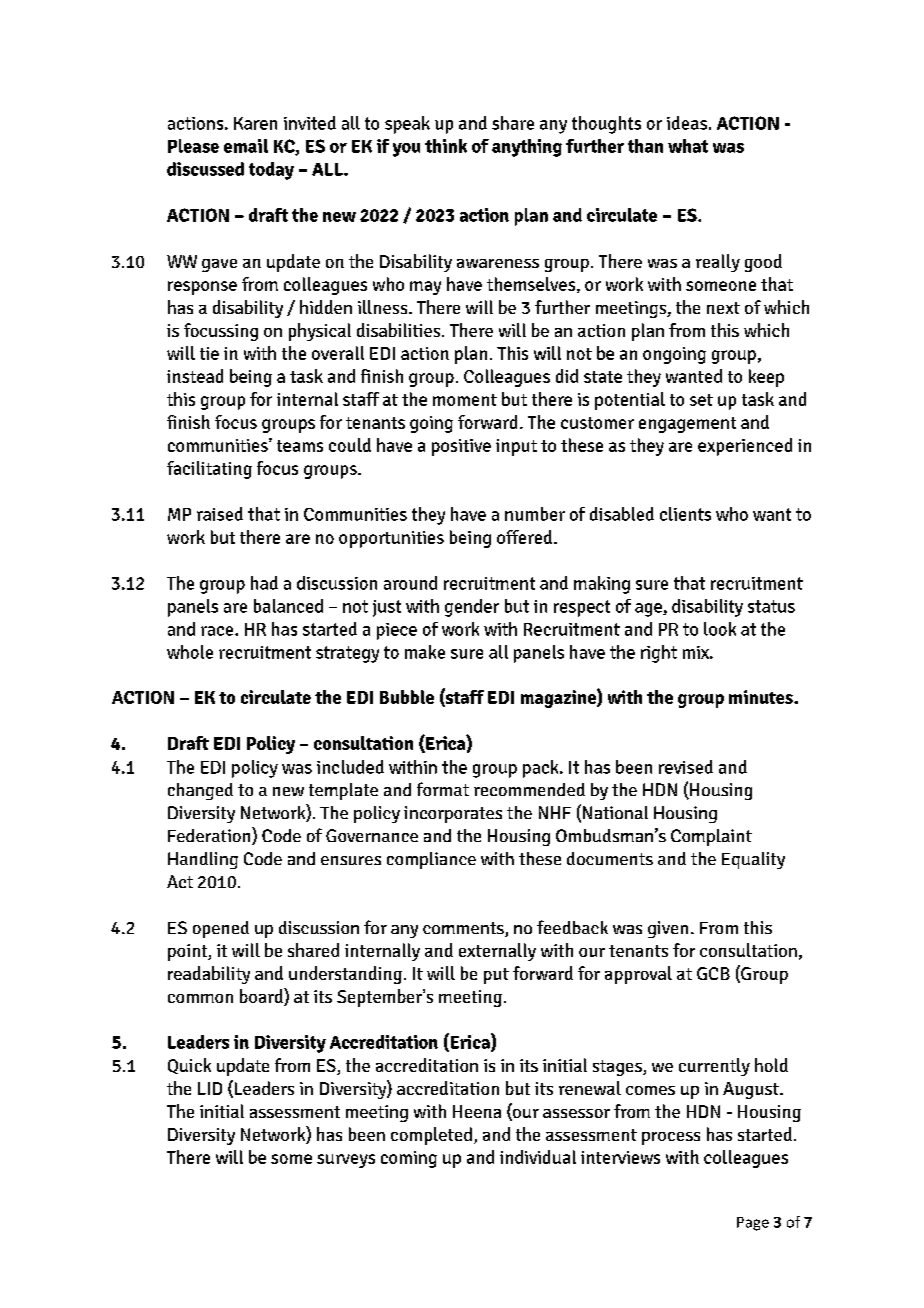 The height and width of the screenshot is (1308, 924). What do you see at coordinates (218, 631) in the screenshot?
I see `race` at bounding box center [218, 631].
